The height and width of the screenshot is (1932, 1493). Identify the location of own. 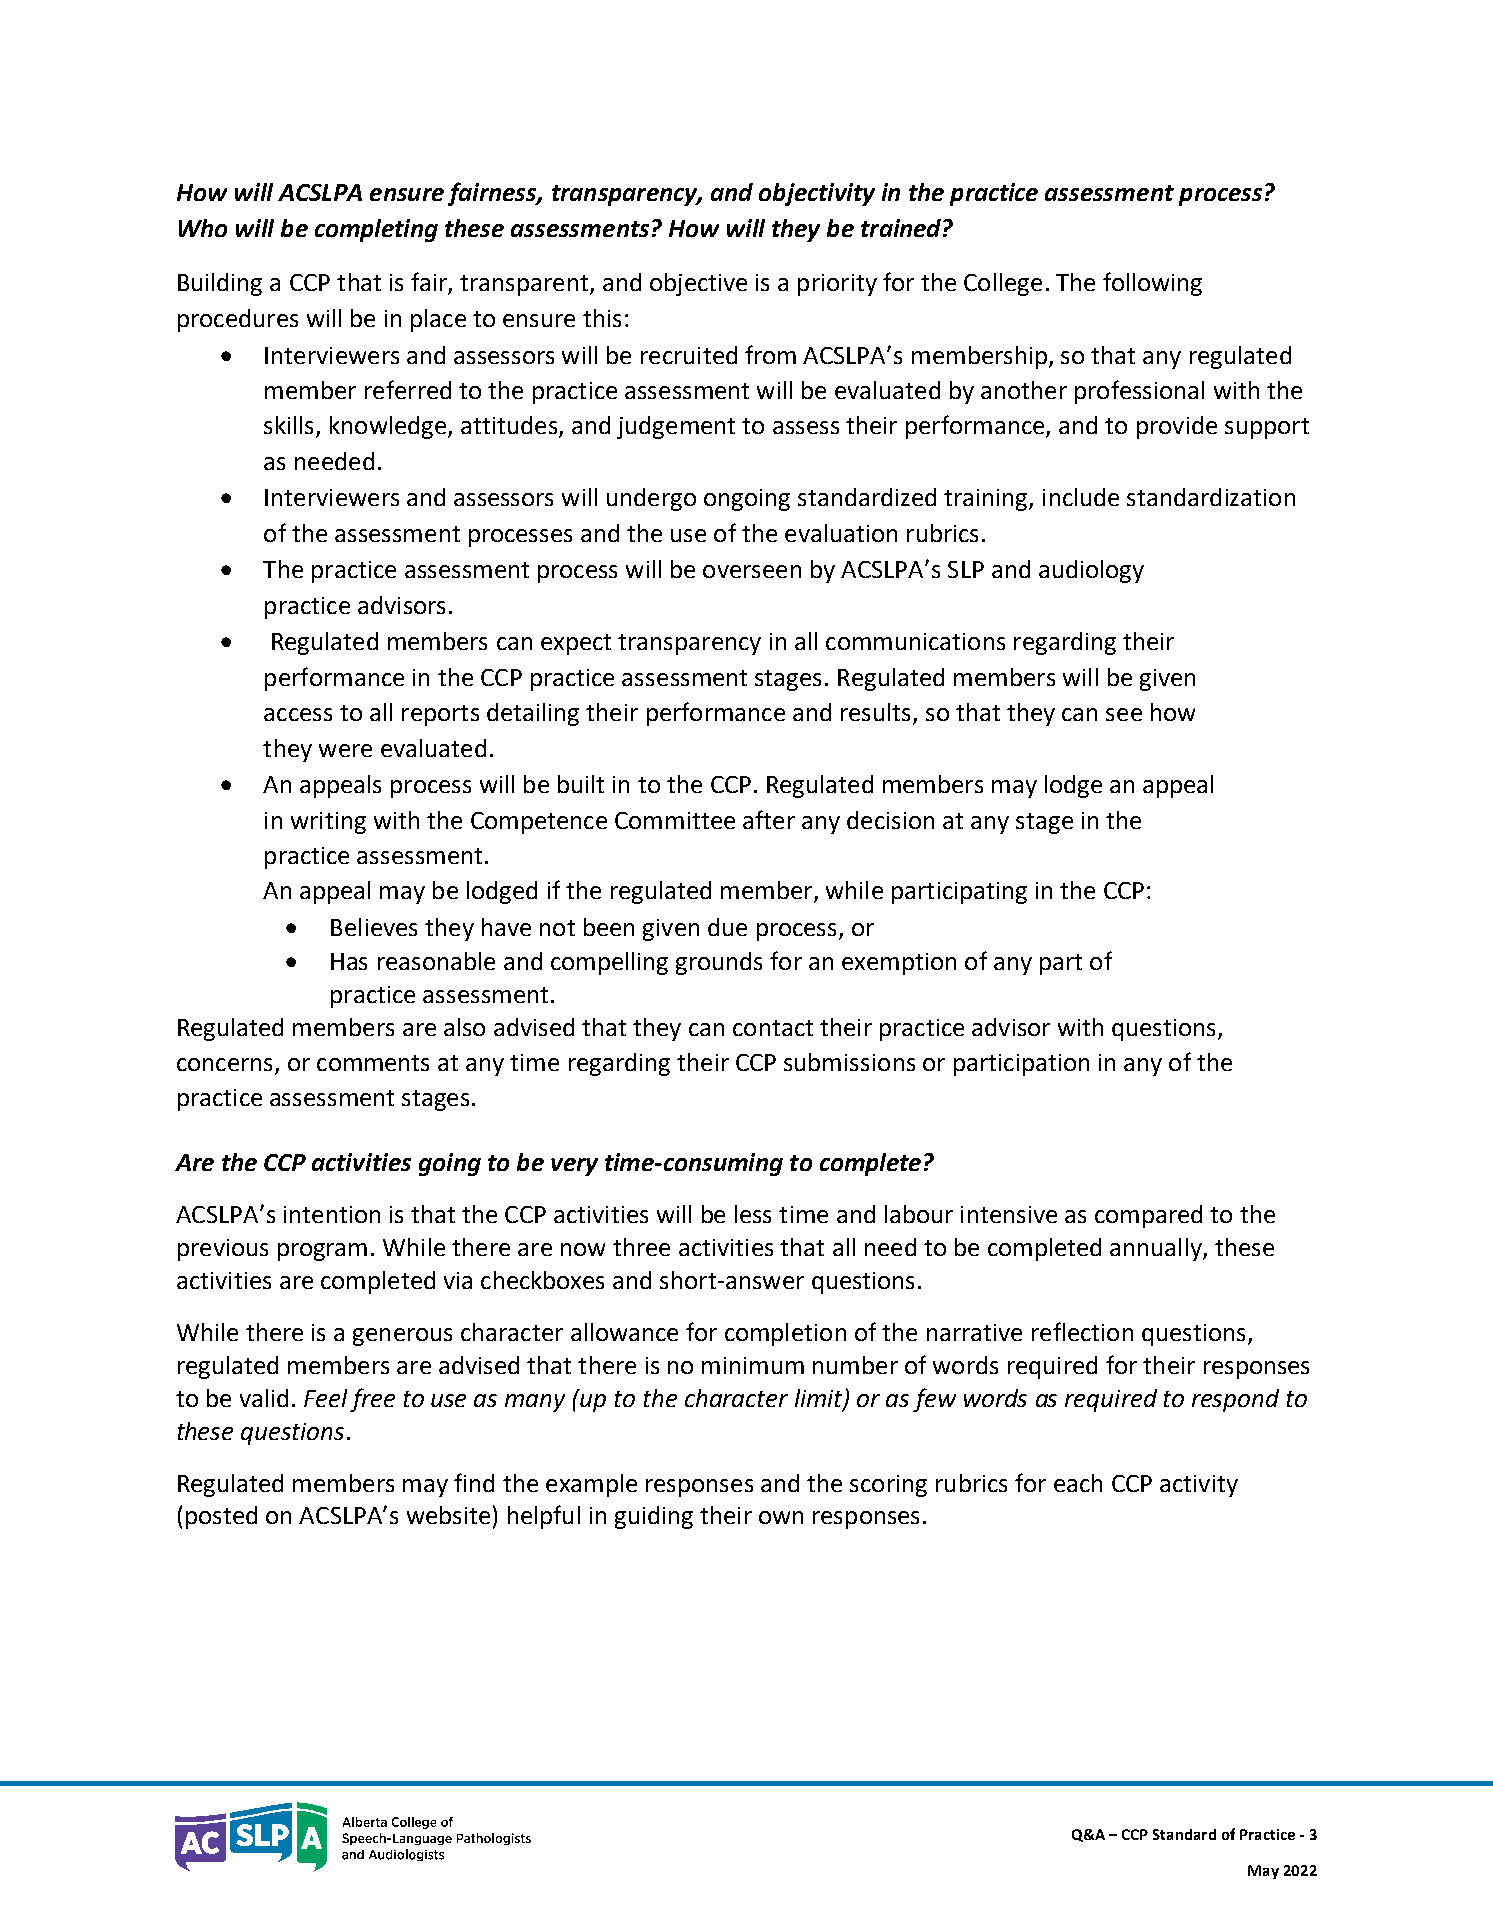
(781, 1517).
